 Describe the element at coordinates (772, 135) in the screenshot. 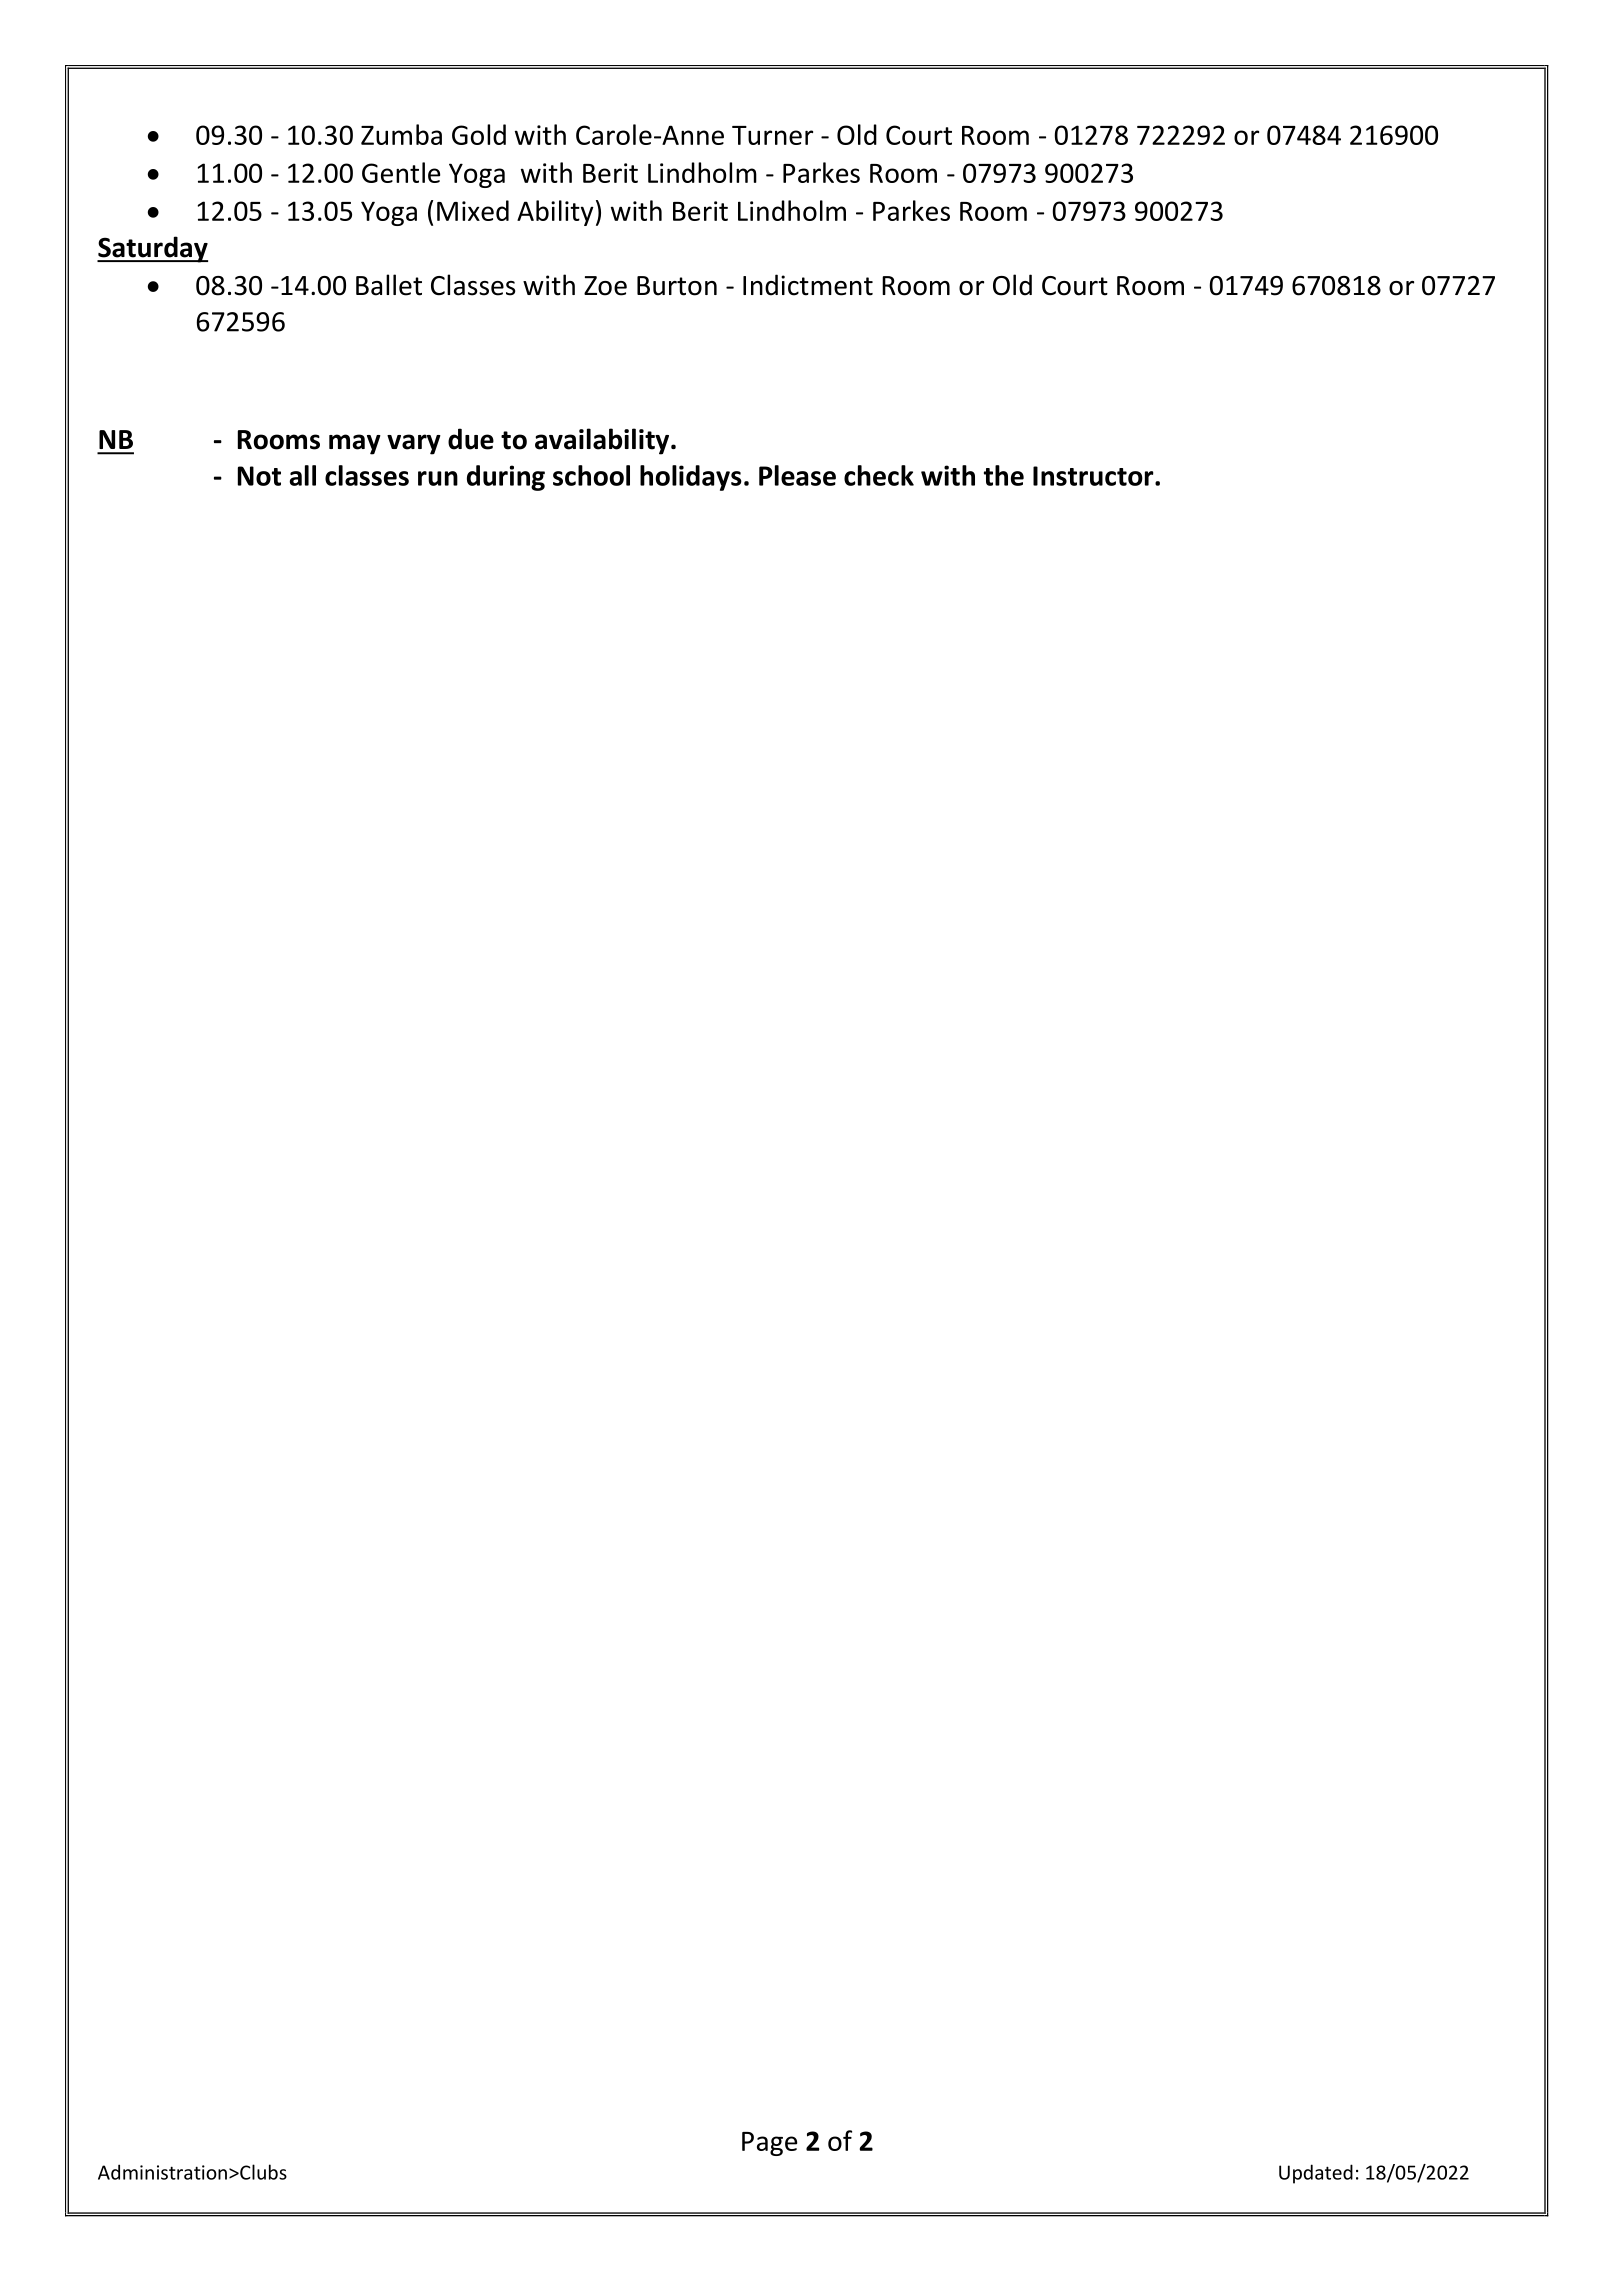

I see `Turner` at that location.
